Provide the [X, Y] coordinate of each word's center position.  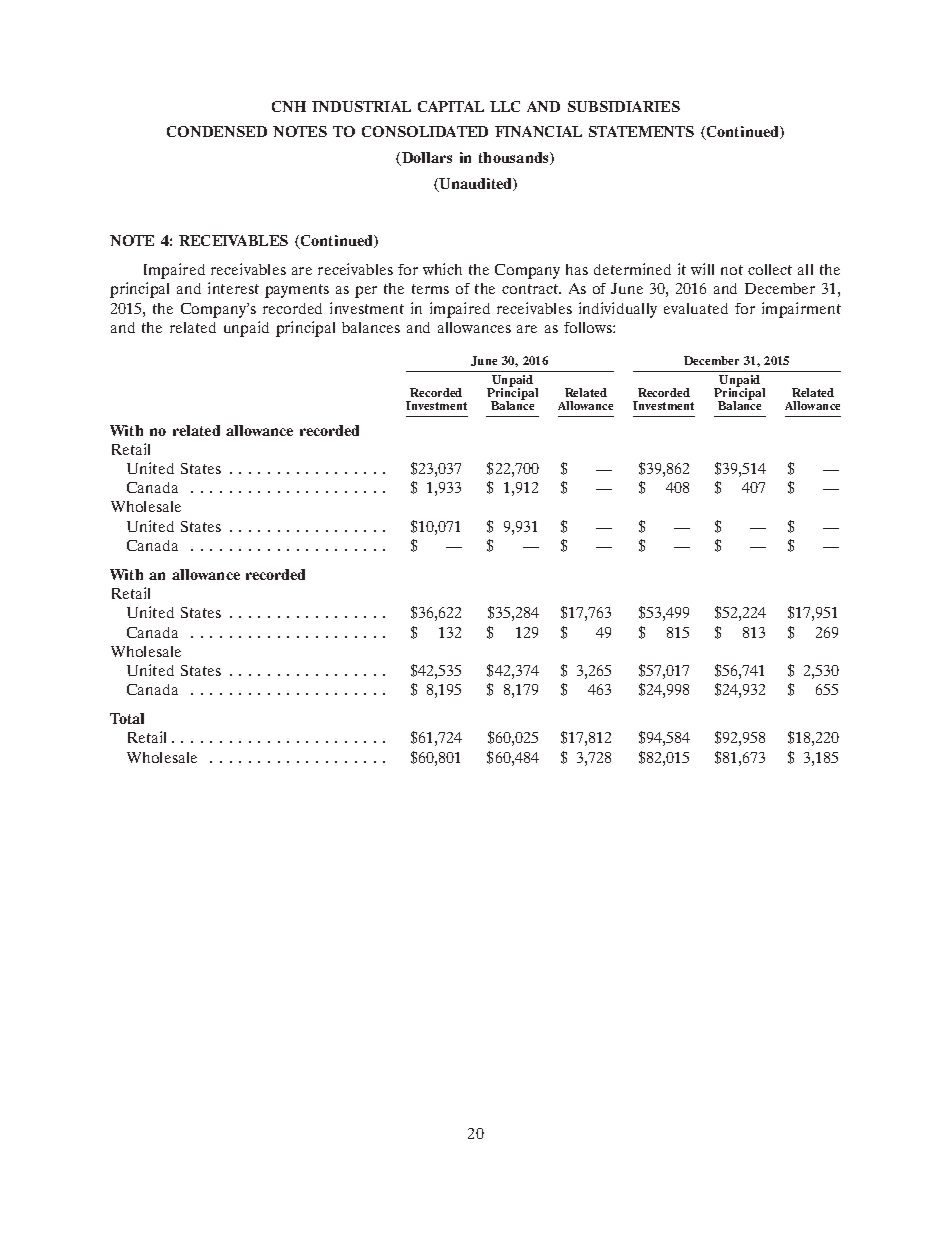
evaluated [696, 308]
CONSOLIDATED [425, 131]
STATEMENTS [641, 131]
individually [618, 310]
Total [127, 718]
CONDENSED [217, 131]
